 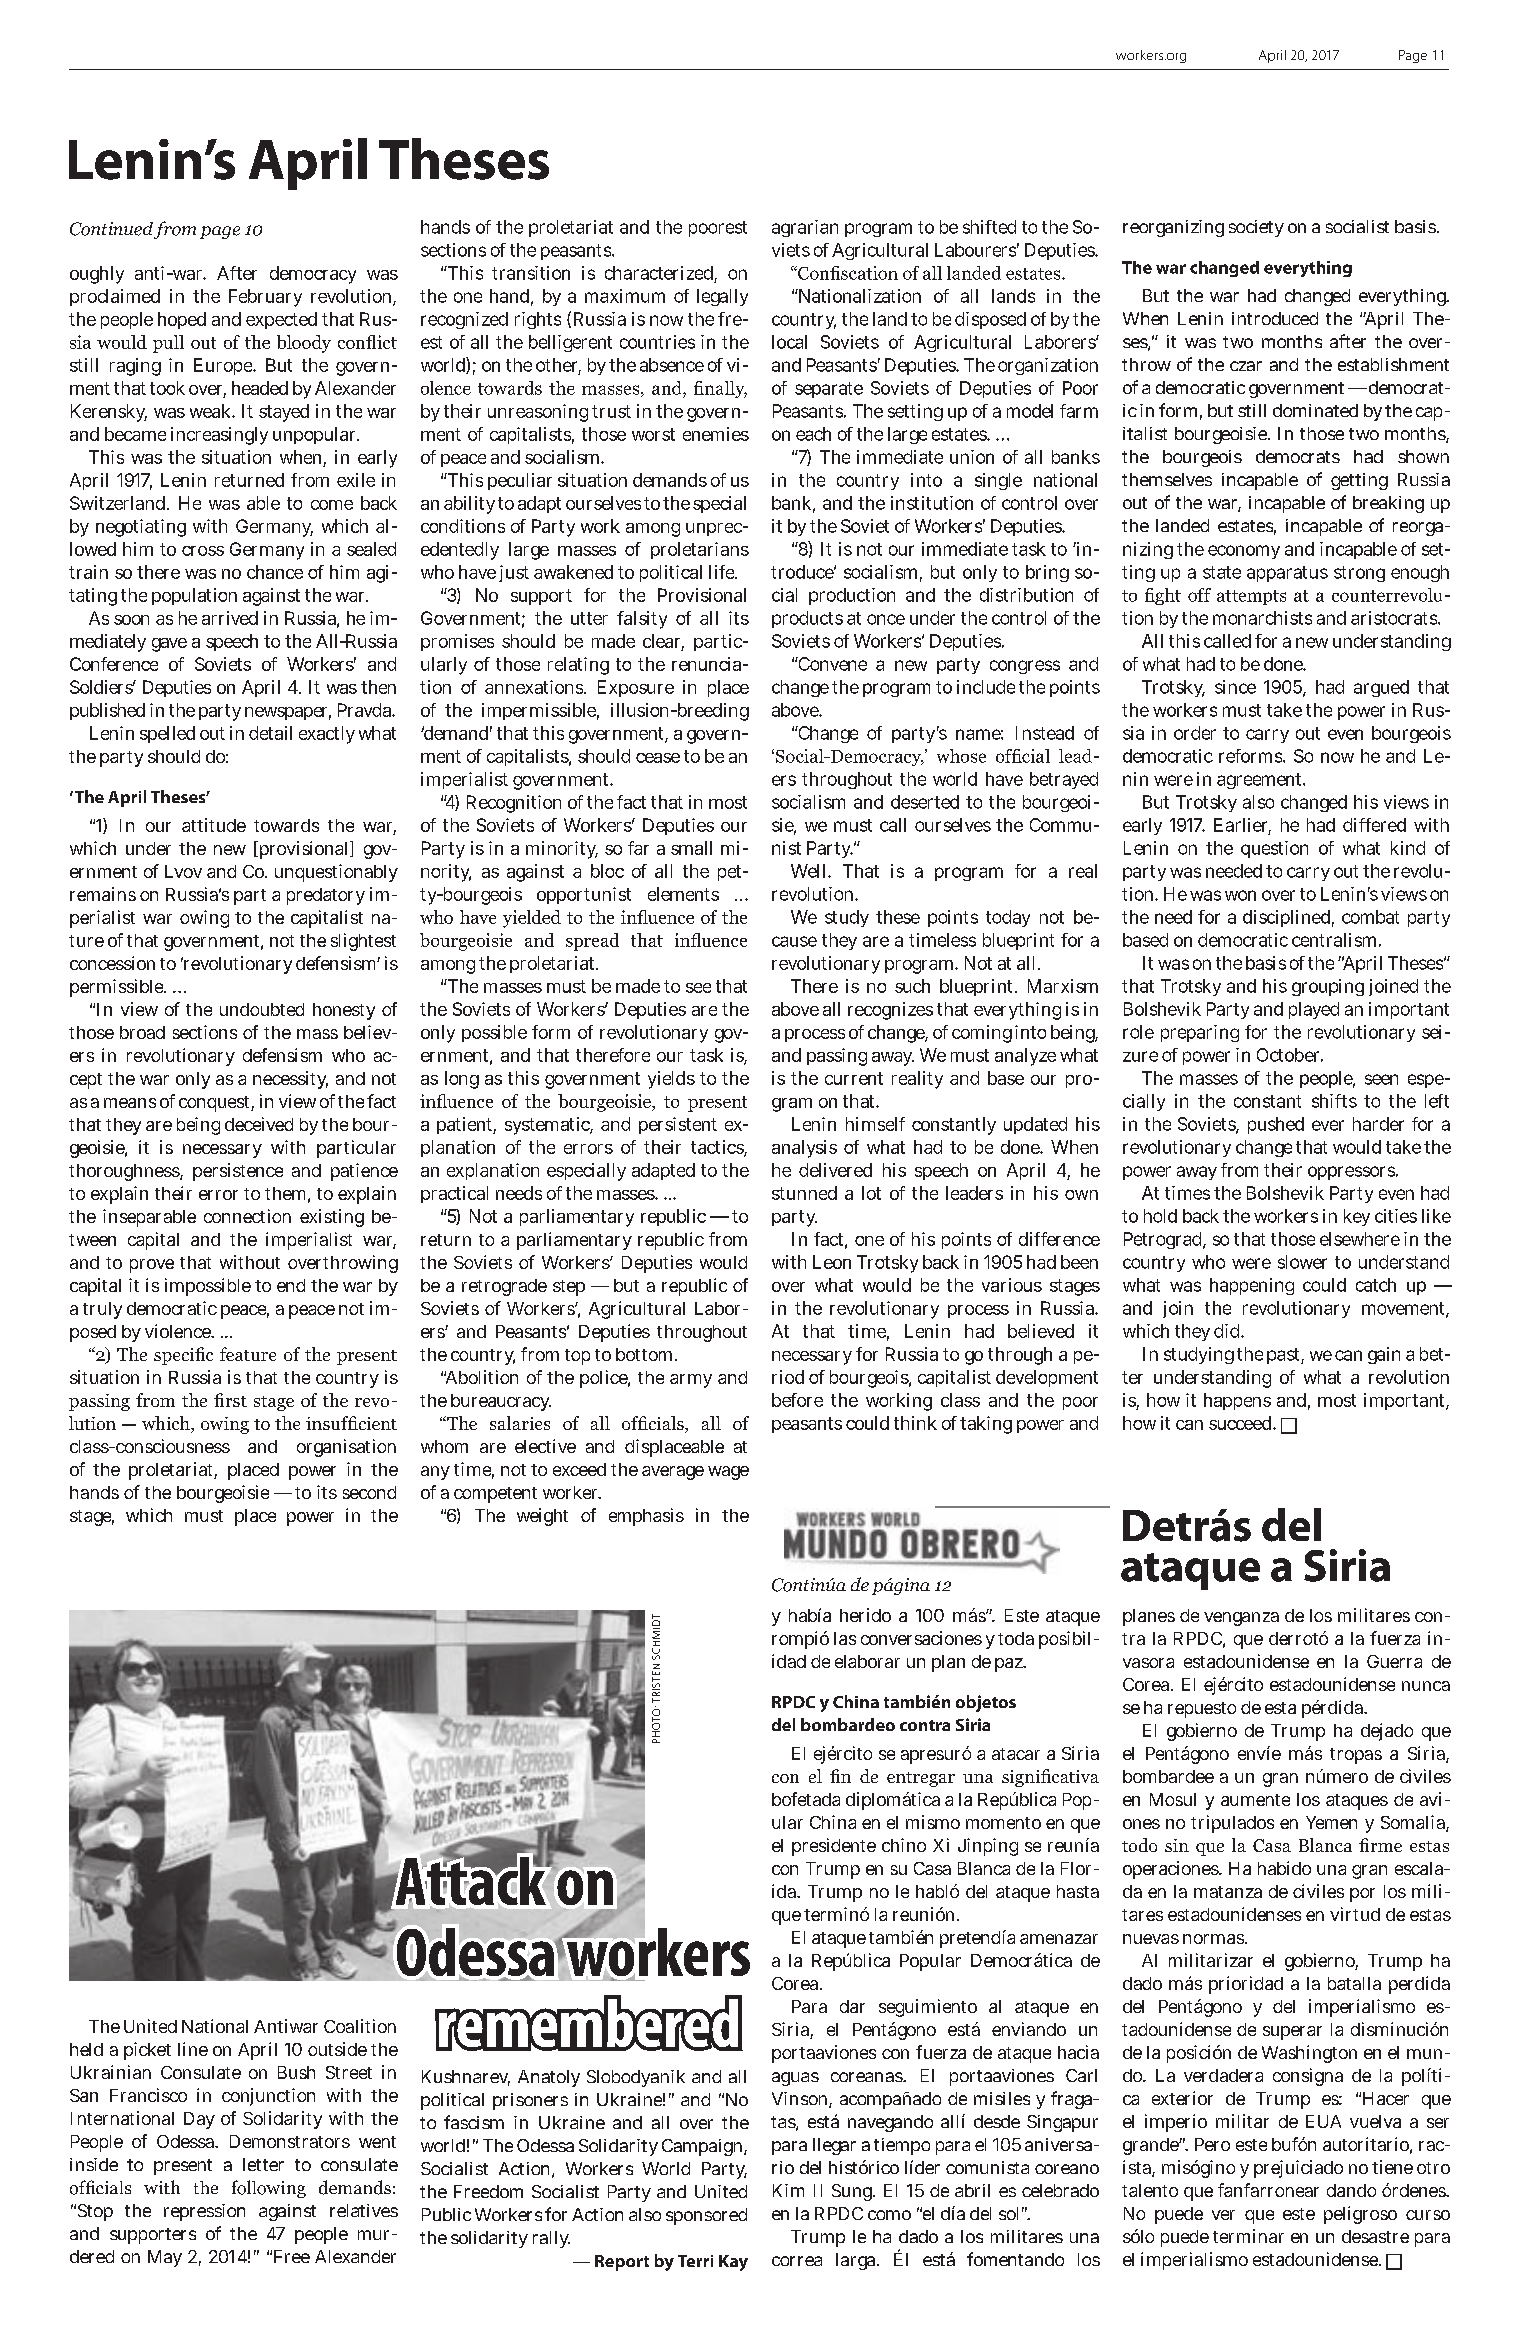 I want to click on persistence, so click(x=238, y=1172).
